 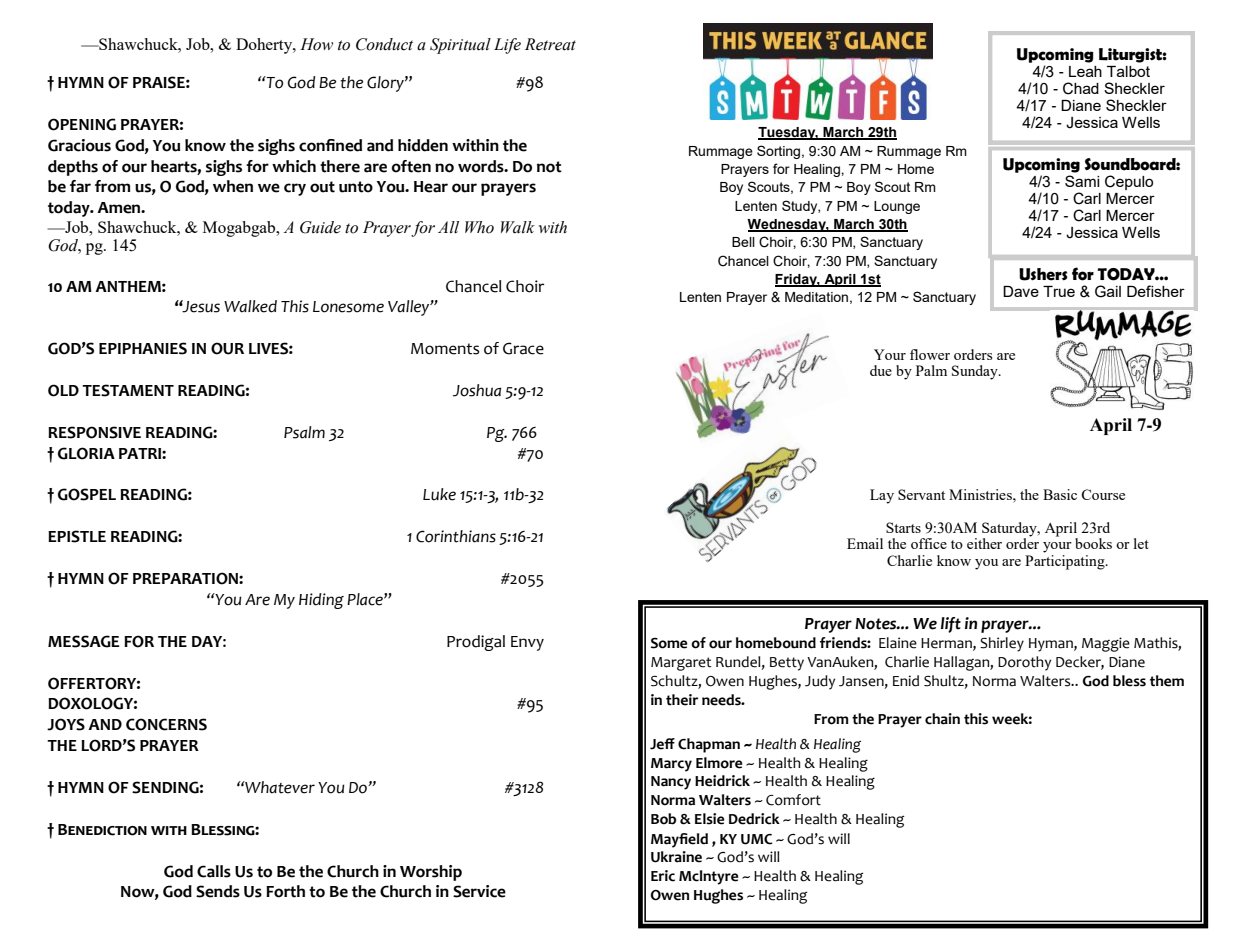 What do you see at coordinates (663, 876) in the image?
I see `Eric` at bounding box center [663, 876].
